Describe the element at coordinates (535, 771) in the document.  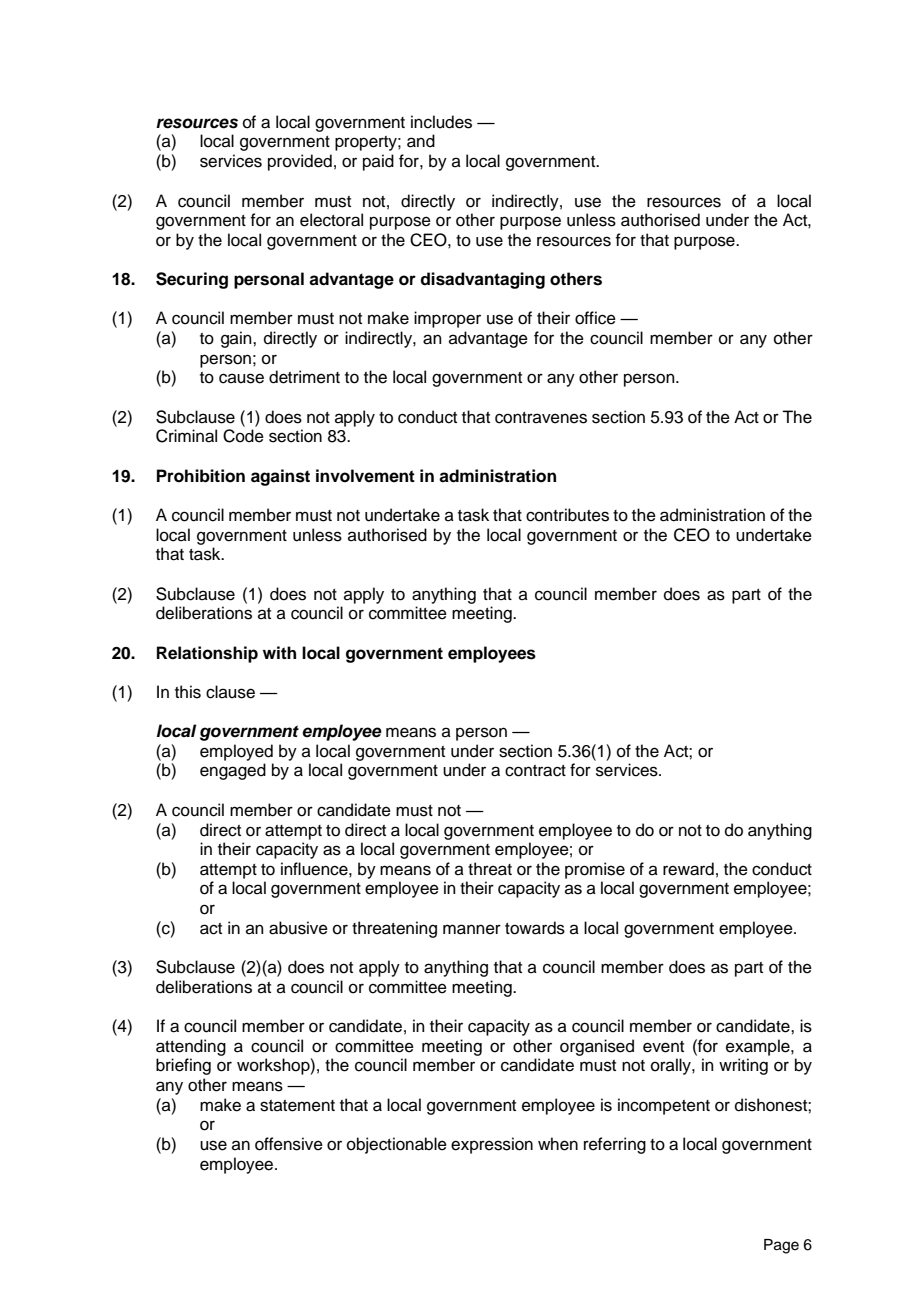
I see `contract` at that location.
